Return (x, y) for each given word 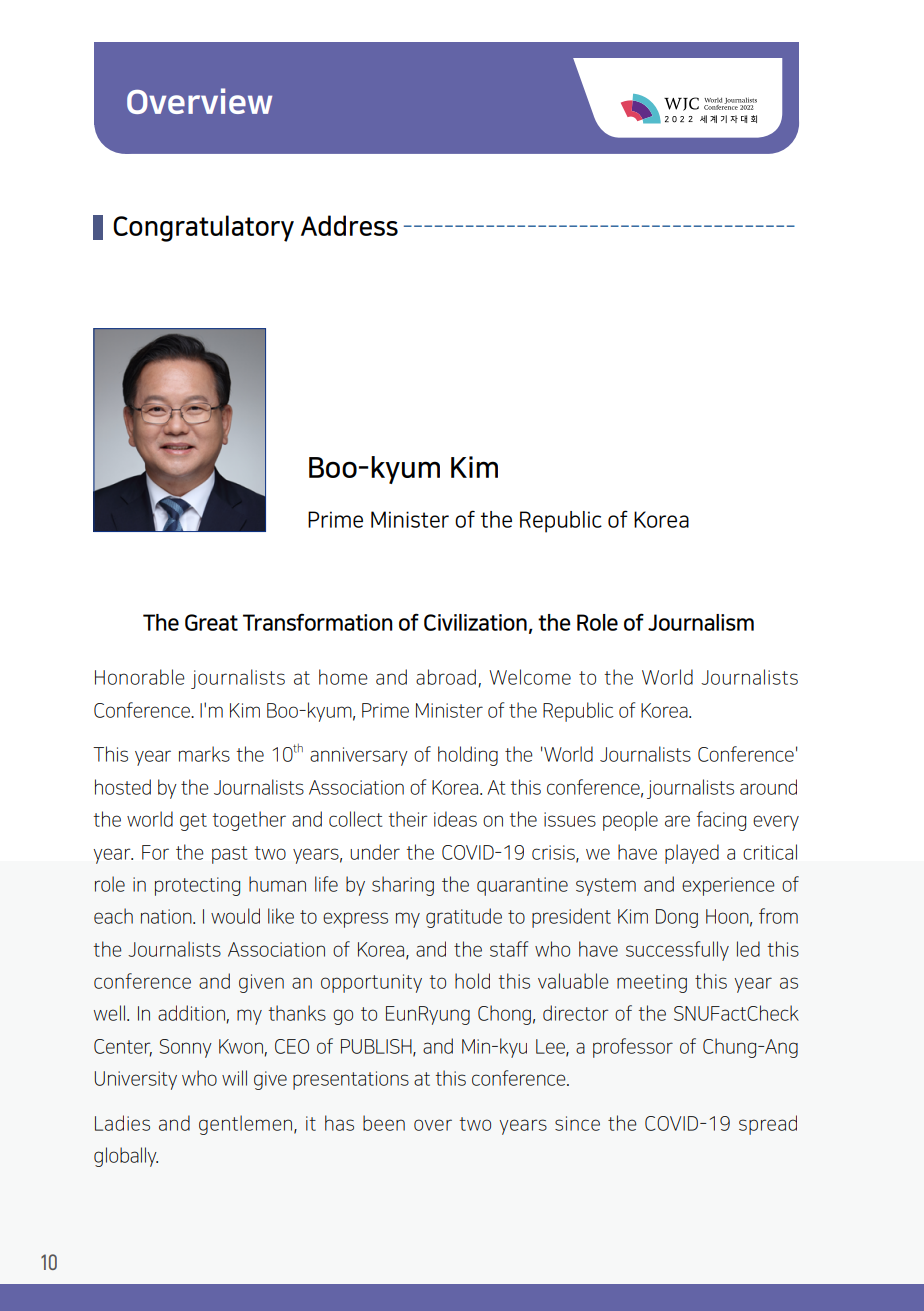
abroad (446, 677)
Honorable (140, 677)
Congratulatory (203, 228)
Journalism (701, 622)
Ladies (122, 1123)
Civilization (475, 622)
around (768, 787)
